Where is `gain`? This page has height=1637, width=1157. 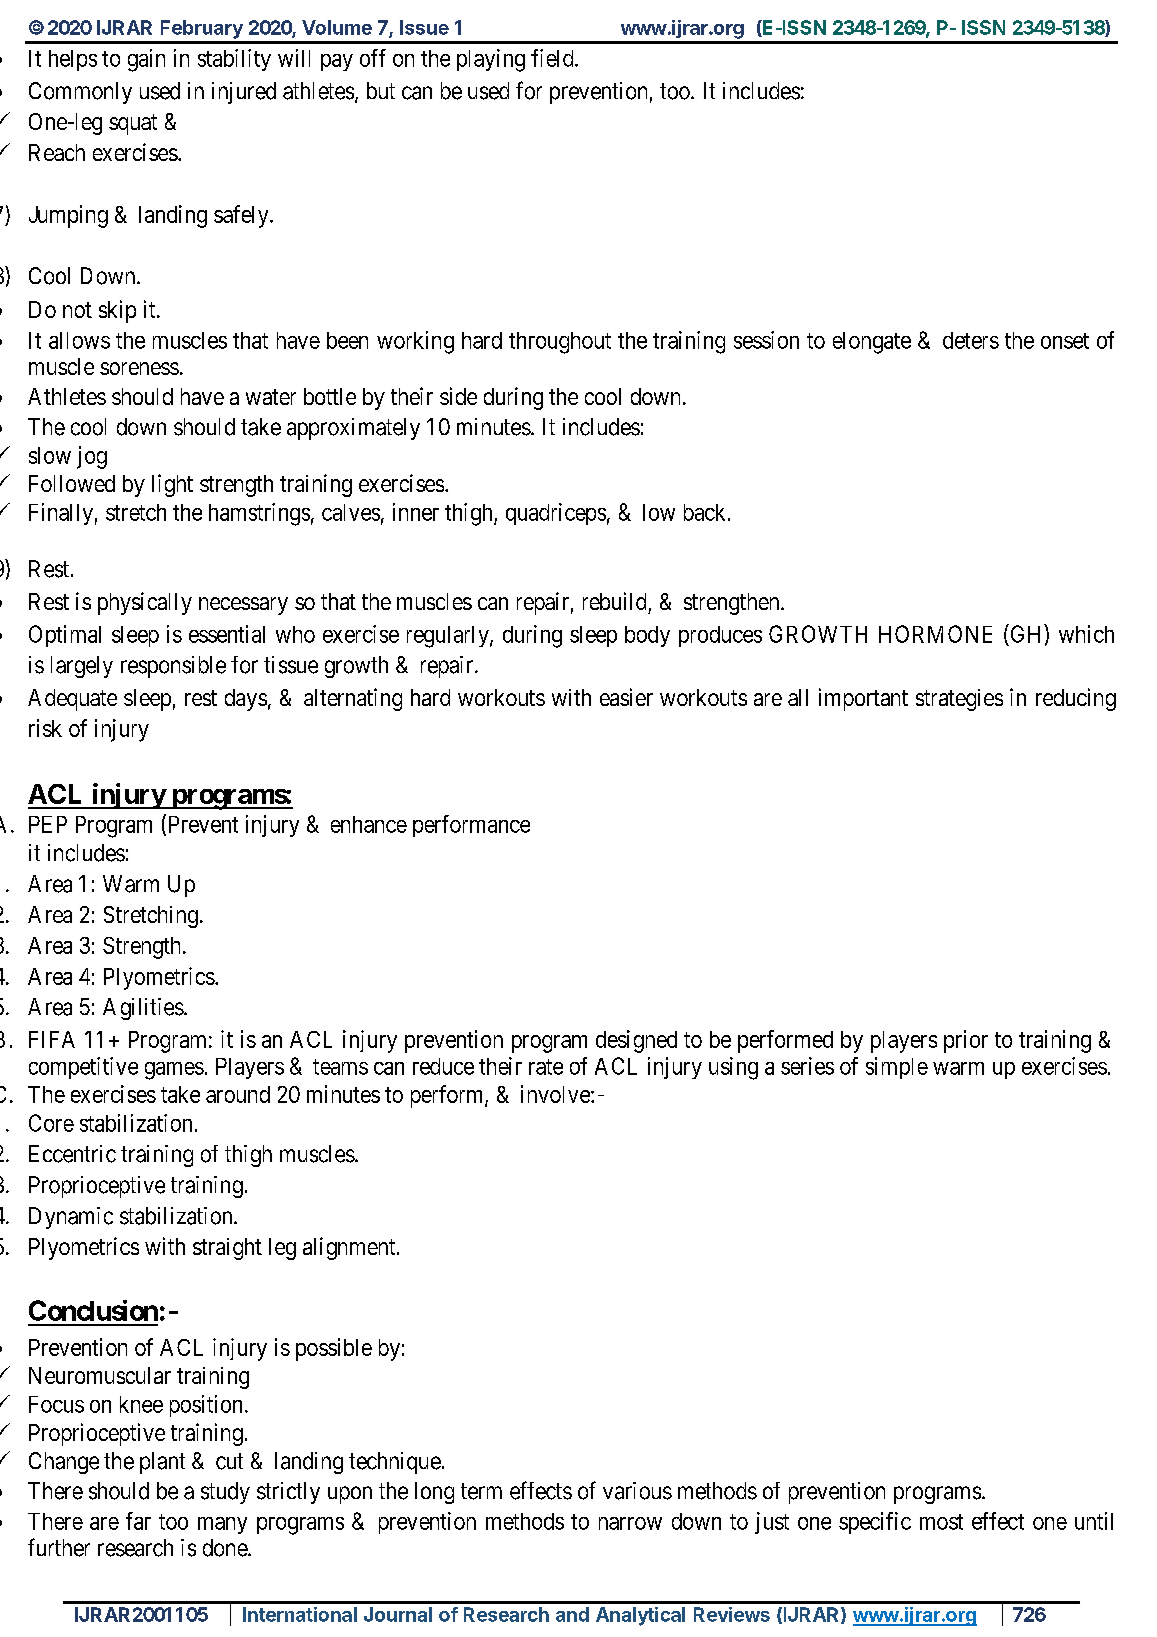 gain is located at coordinates (146, 60).
